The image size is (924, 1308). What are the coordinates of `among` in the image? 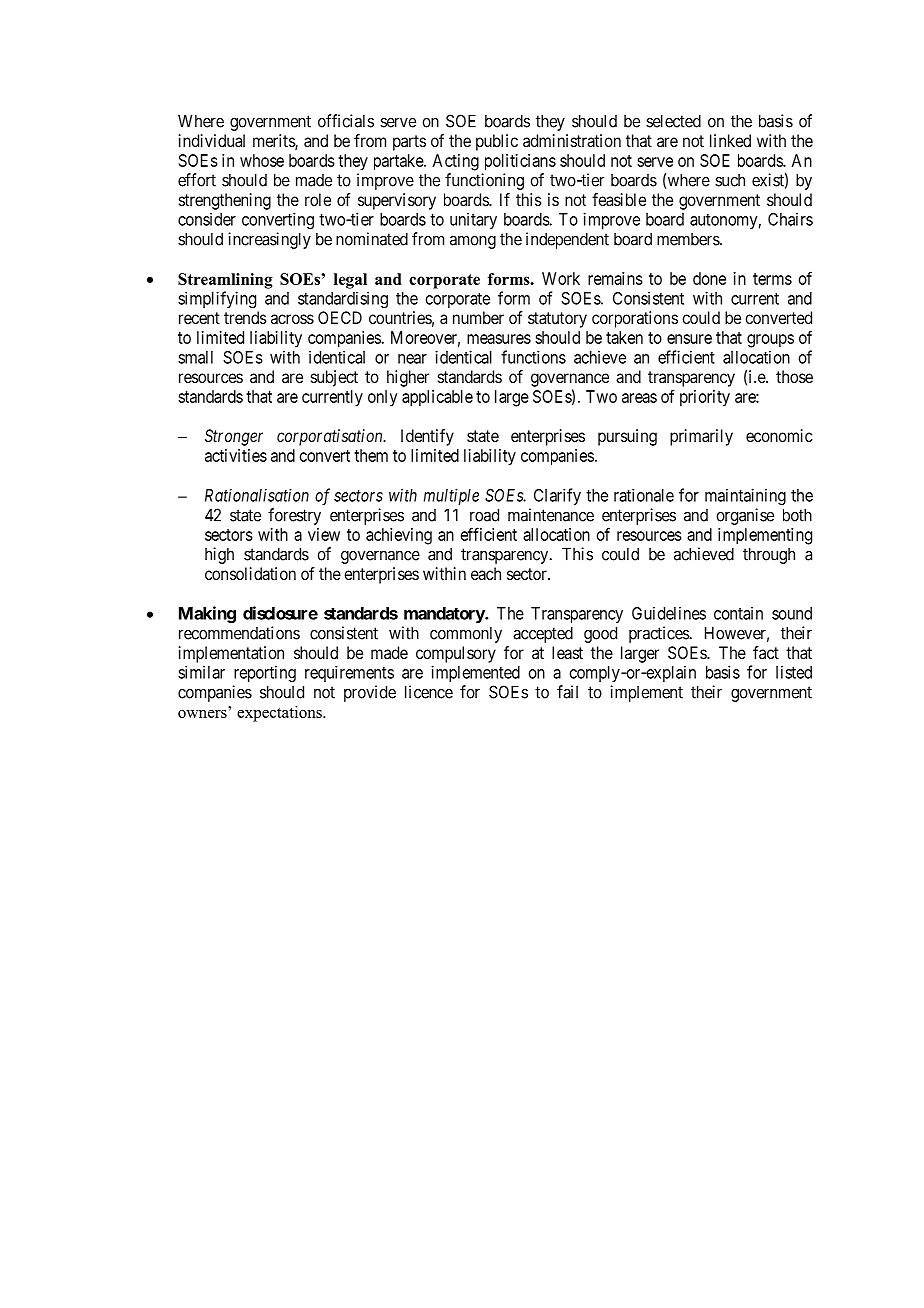 It's located at (473, 242).
